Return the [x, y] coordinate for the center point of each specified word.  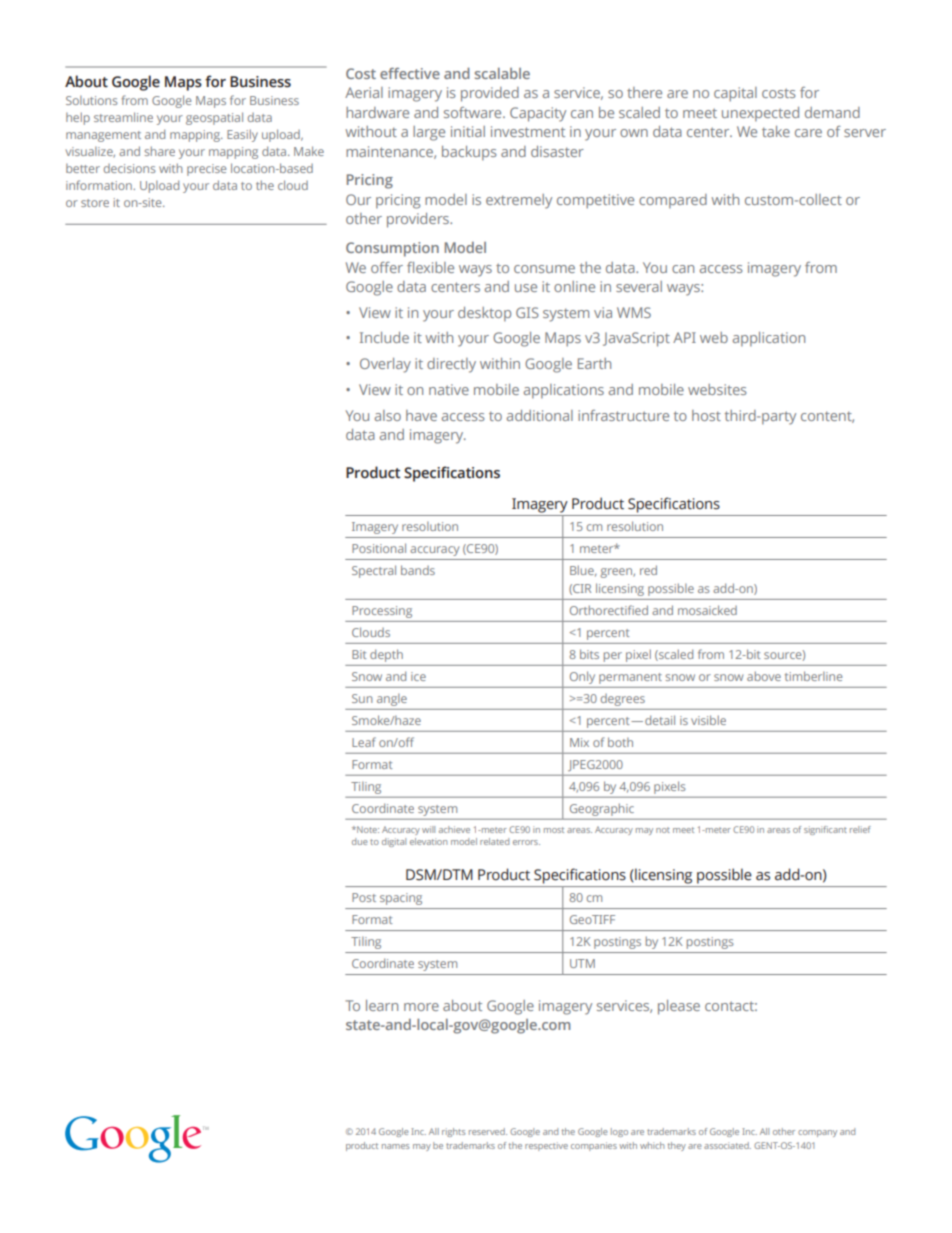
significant [825, 830]
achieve [454, 829]
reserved [488, 1131]
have [421, 415]
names [395, 1146]
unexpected [760, 114]
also [388, 415]
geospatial [214, 118]
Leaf [364, 742]
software [474, 112]
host [706, 415]
